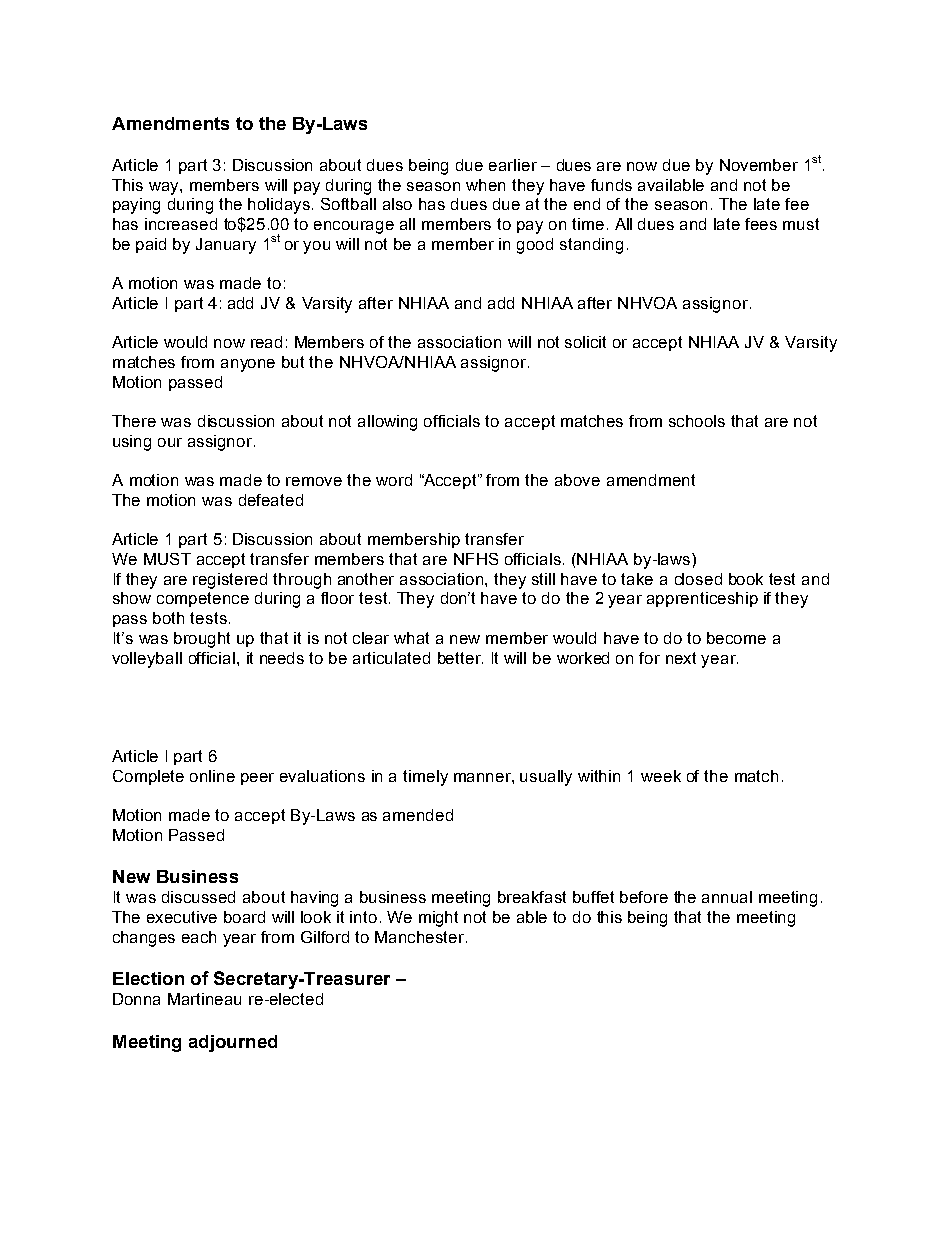 This screenshot has height=1233, width=952. Describe the element at coordinates (698, 579) in the screenshot. I see `closed` at that location.
